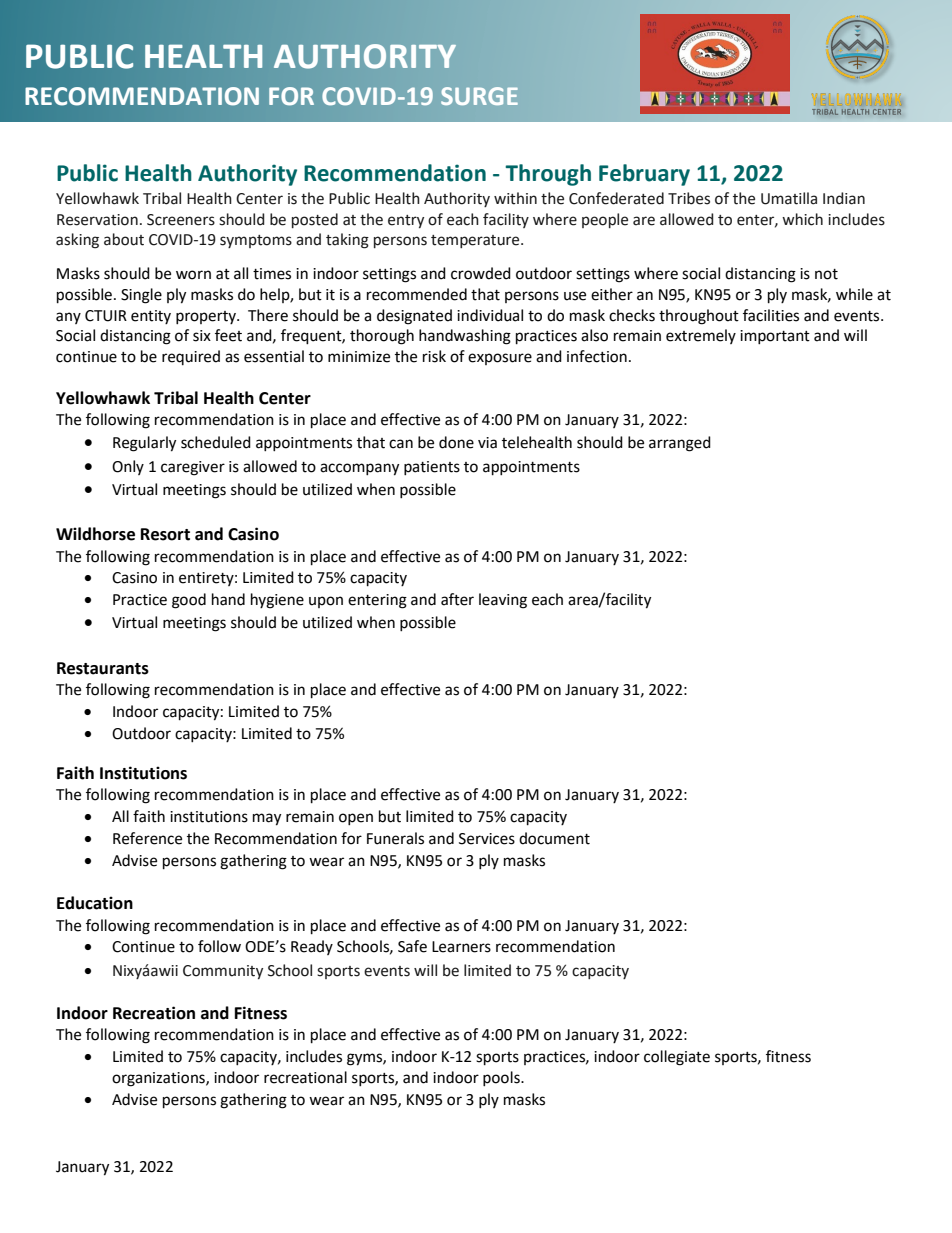  Describe the element at coordinates (502, 1078) in the screenshot. I see `pools` at that location.
